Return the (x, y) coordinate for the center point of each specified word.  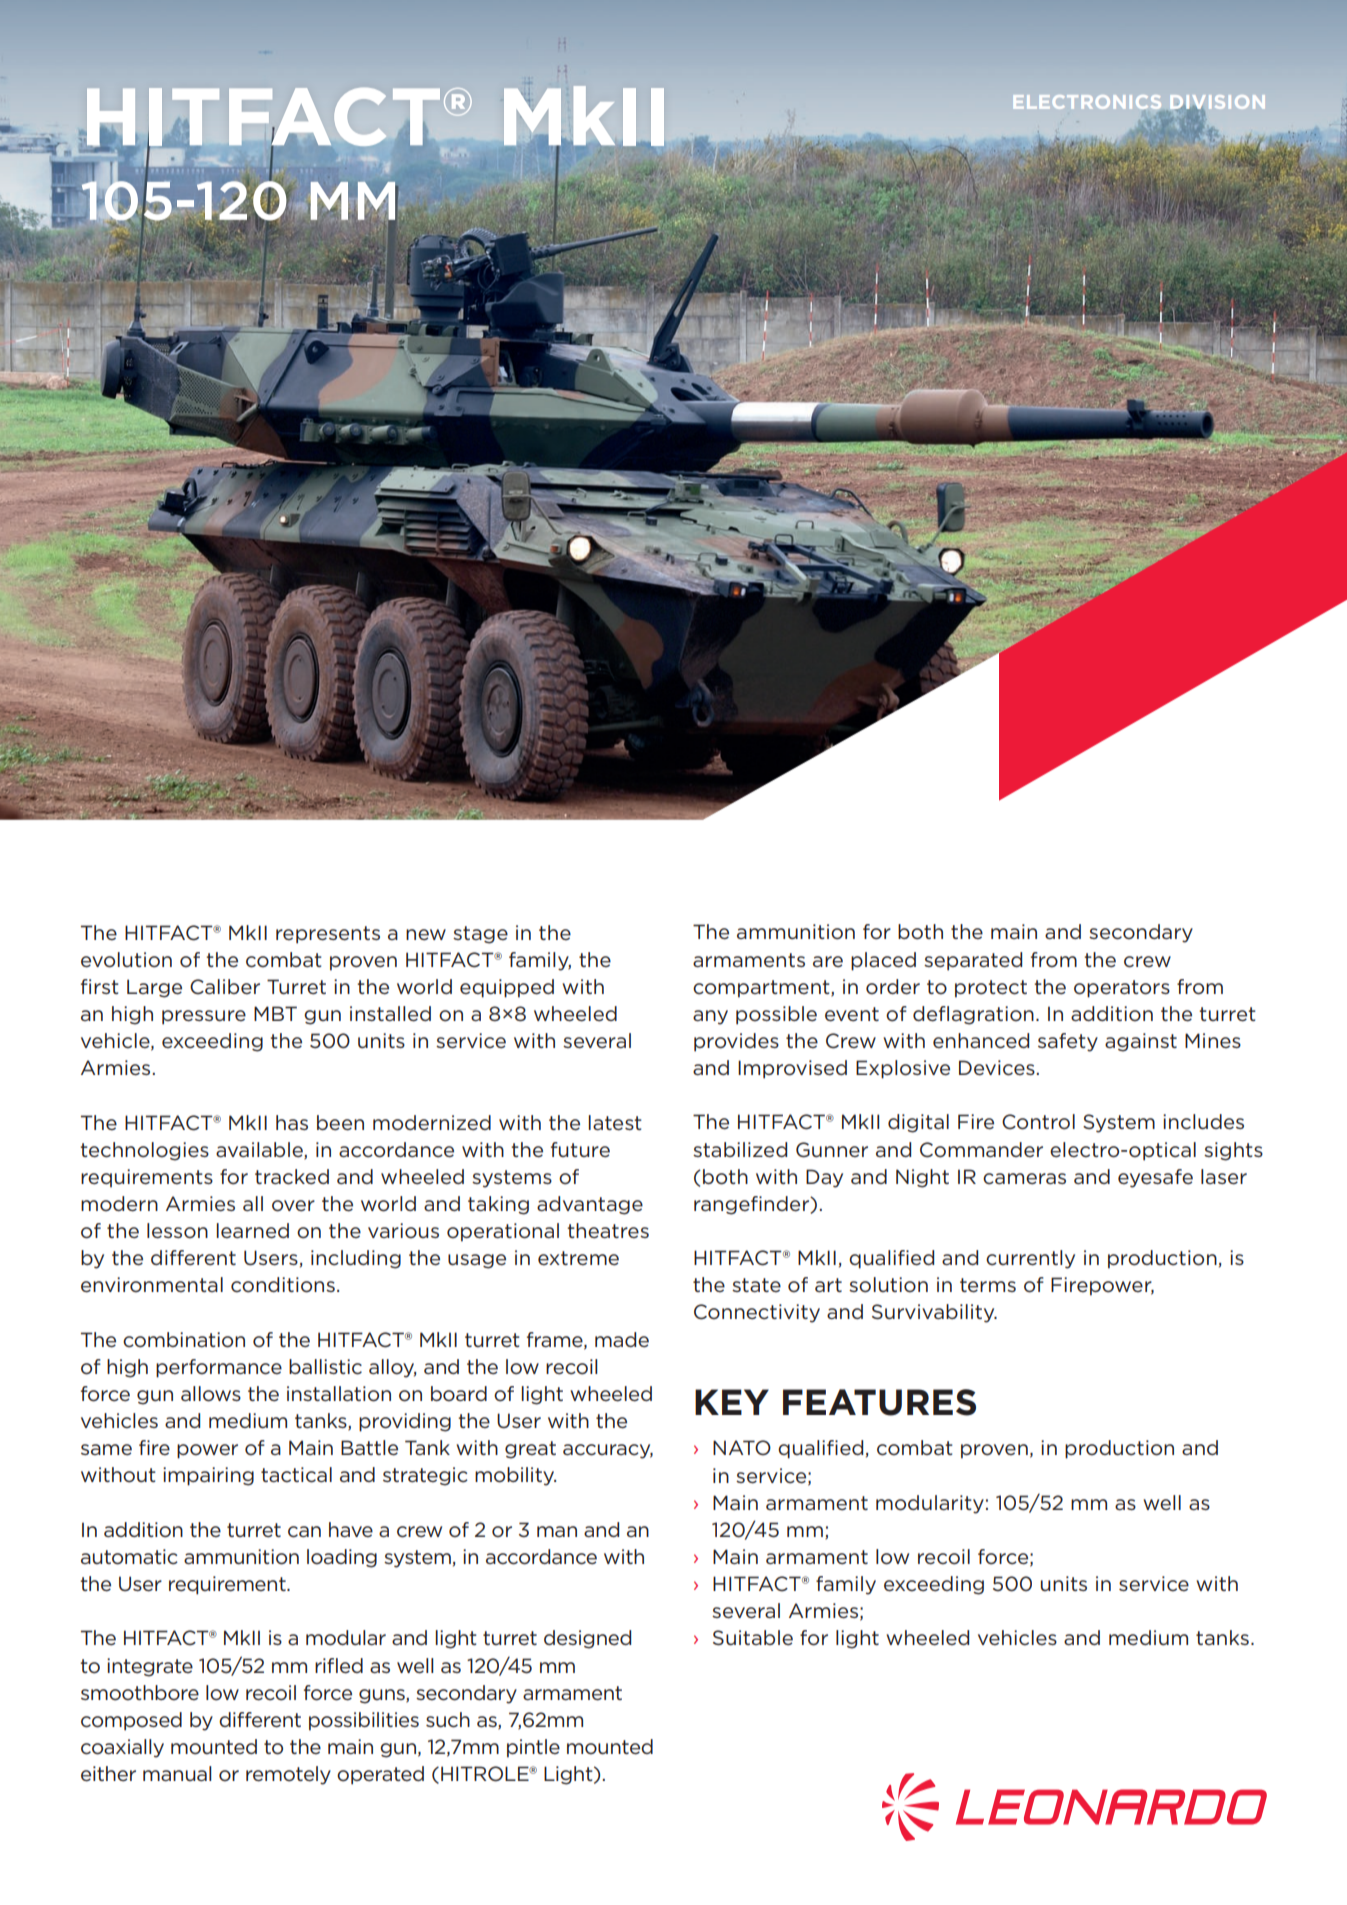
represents (328, 935)
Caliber (225, 987)
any (710, 1017)
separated (973, 961)
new (426, 935)
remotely (288, 1775)
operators (1122, 989)
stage (480, 935)
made (622, 1340)
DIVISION (1217, 103)
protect (991, 989)
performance (219, 1368)
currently (1030, 1259)
